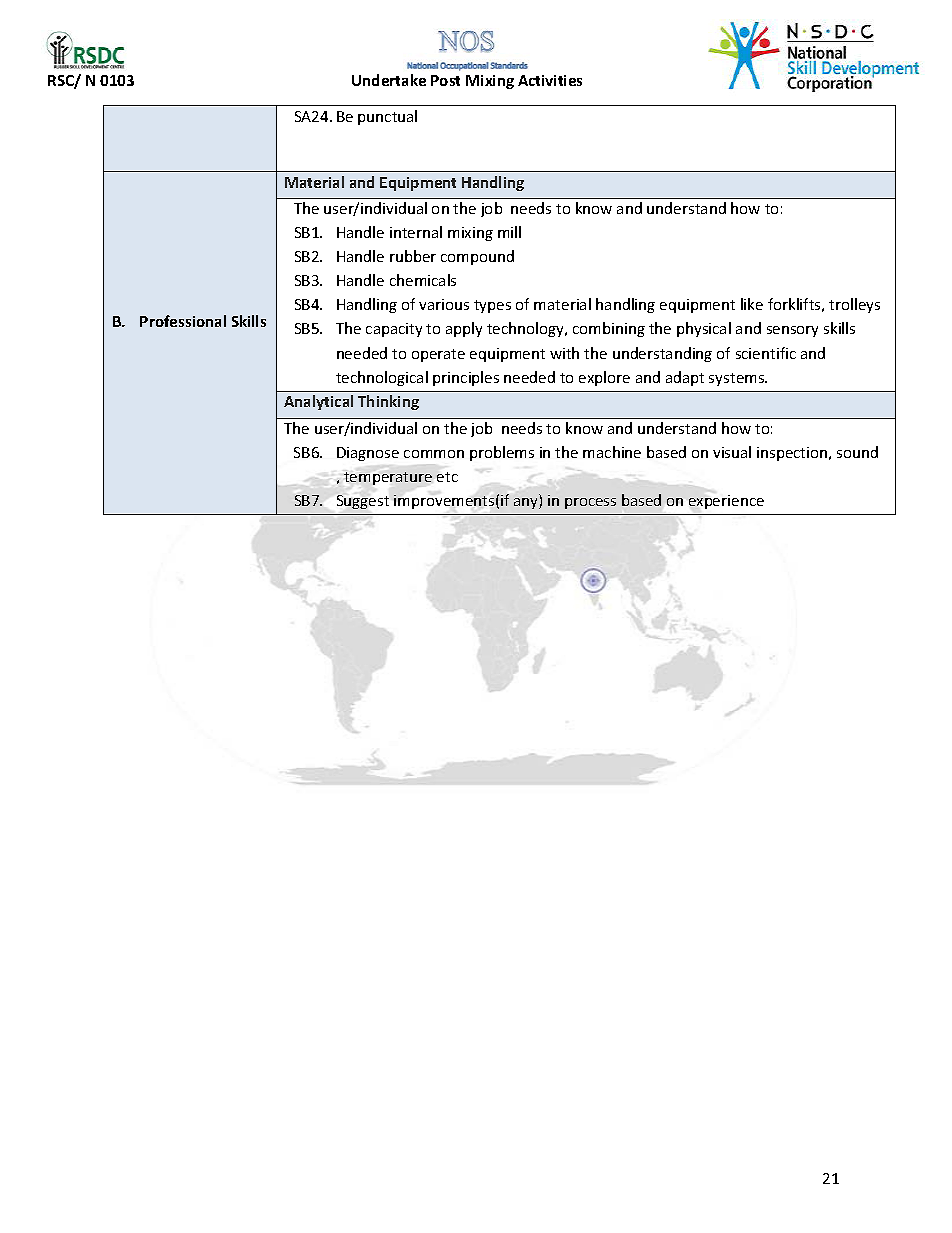 Image resolution: width=952 pixels, height=1233 pixels. What do you see at coordinates (752, 304) in the screenshot?
I see `like` at bounding box center [752, 304].
